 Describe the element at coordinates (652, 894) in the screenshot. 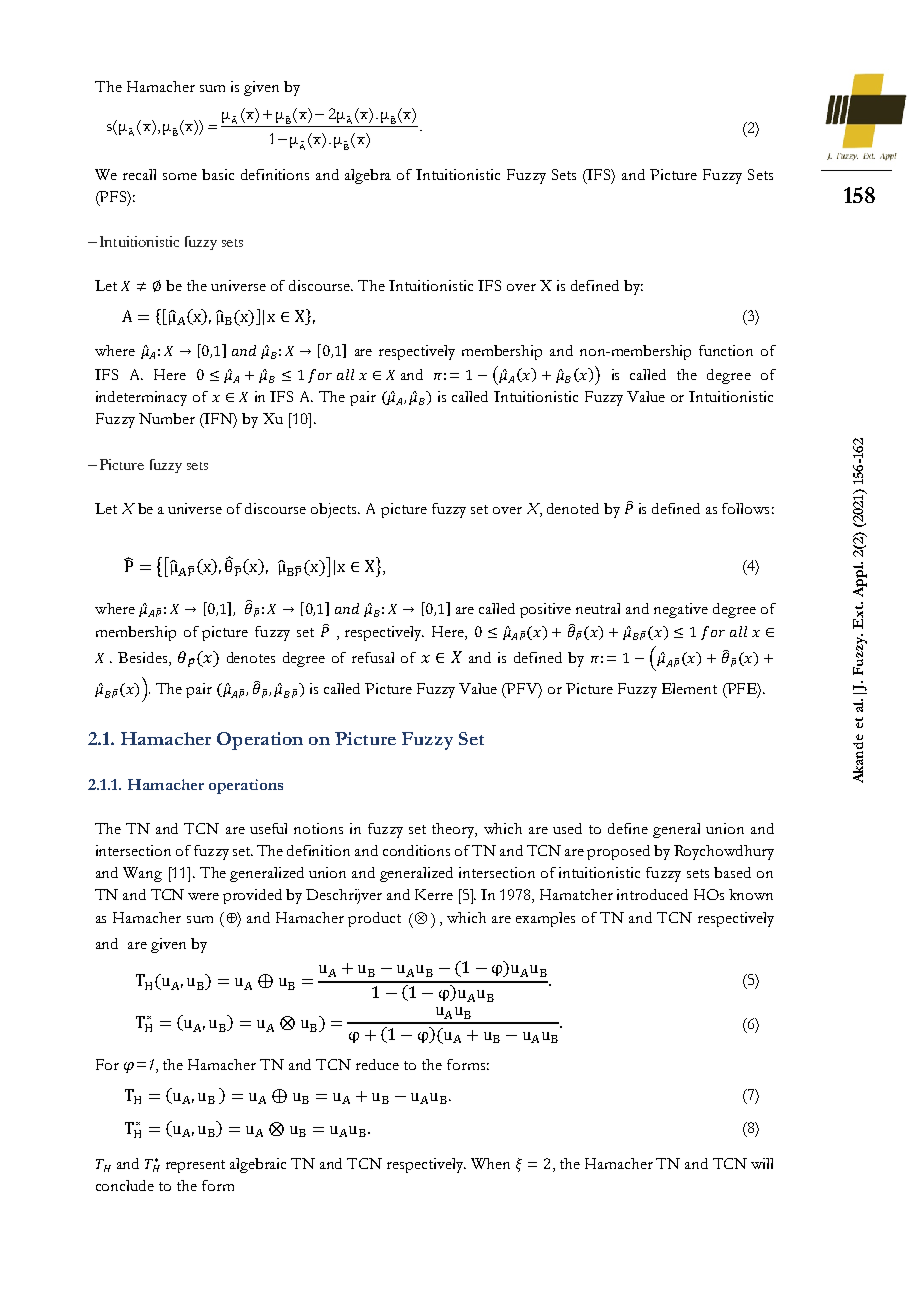

I see `introduced` at that location.
